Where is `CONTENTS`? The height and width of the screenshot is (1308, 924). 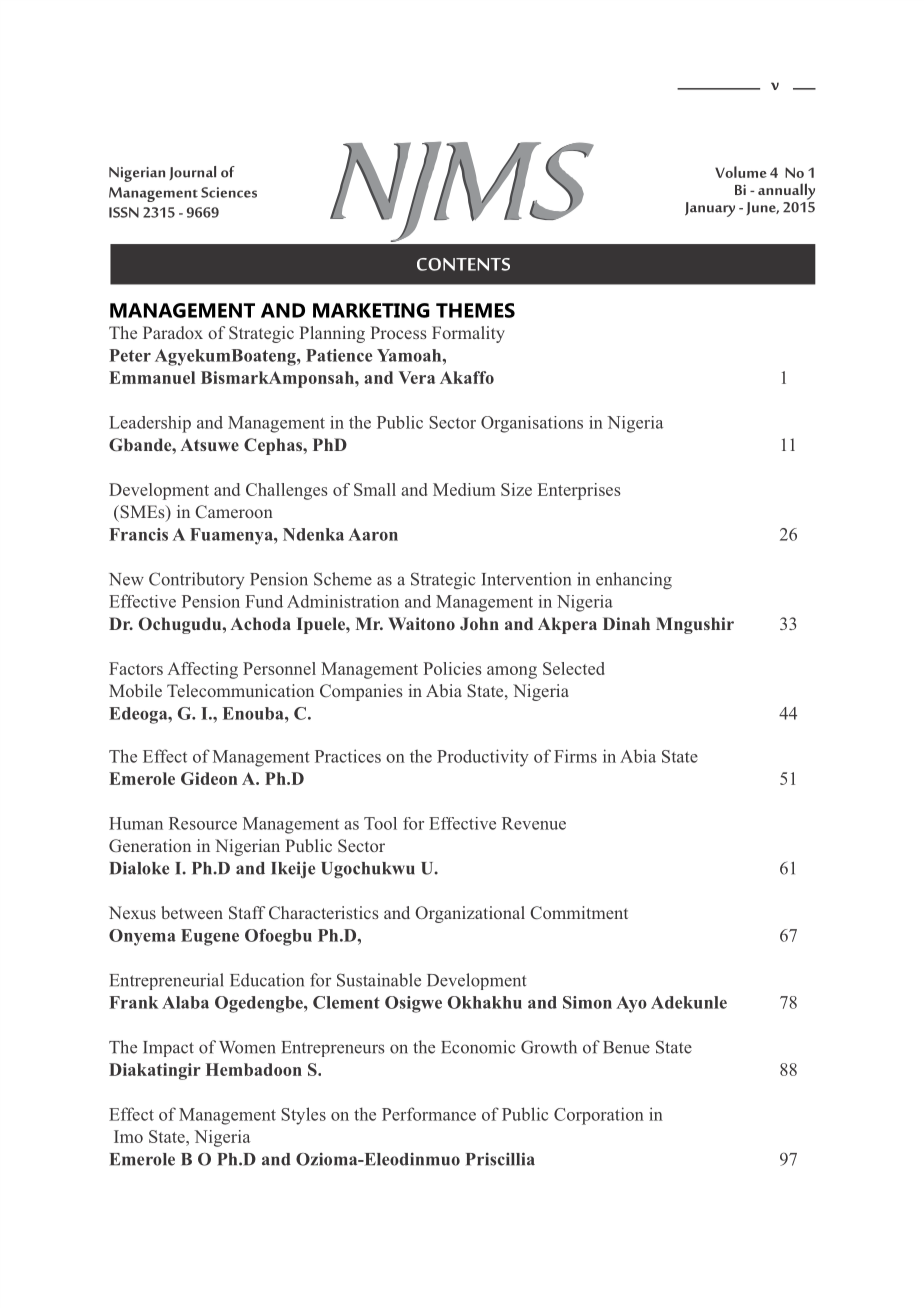 CONTENTS is located at coordinates (463, 264).
